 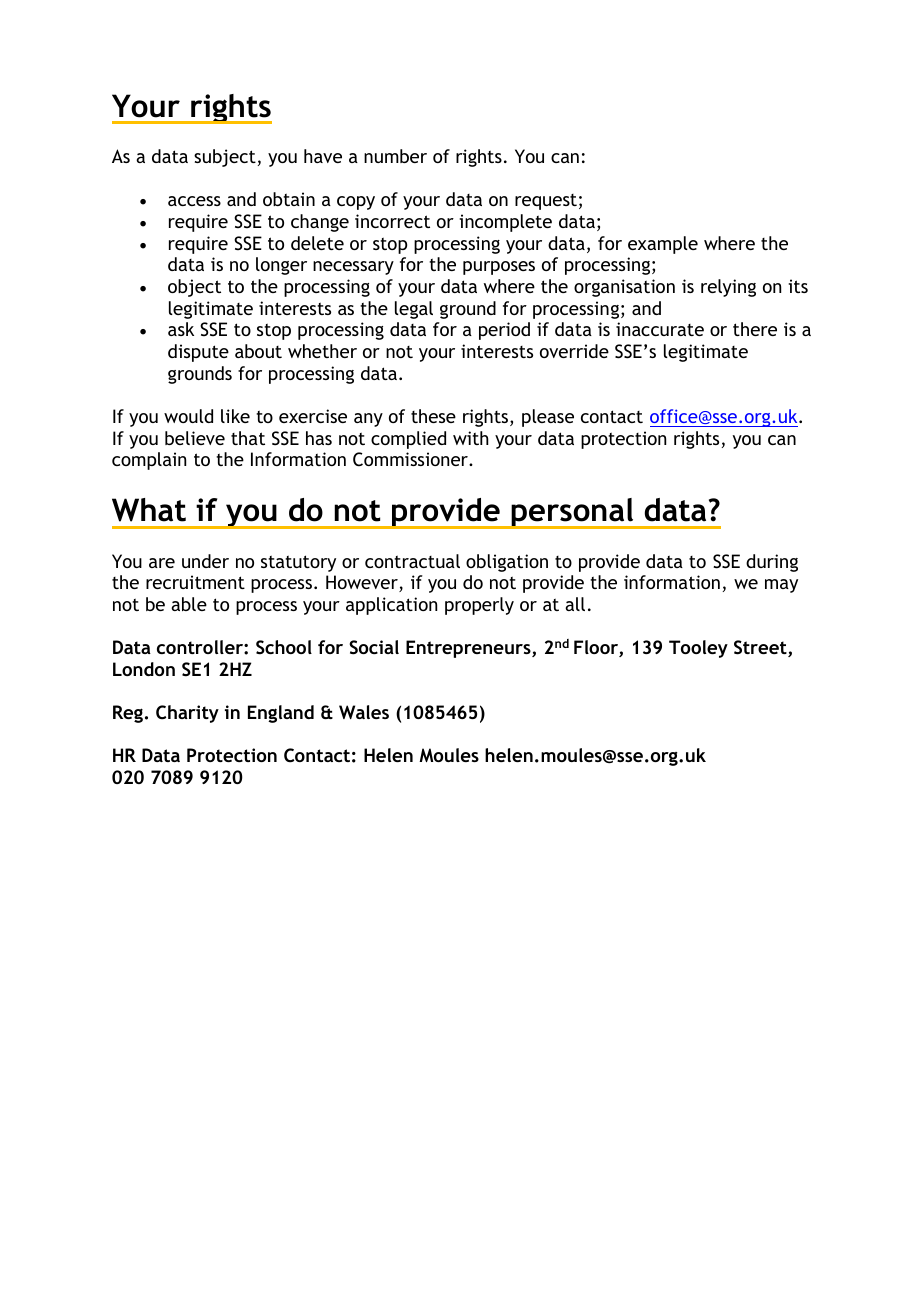 I want to click on number, so click(x=395, y=156).
